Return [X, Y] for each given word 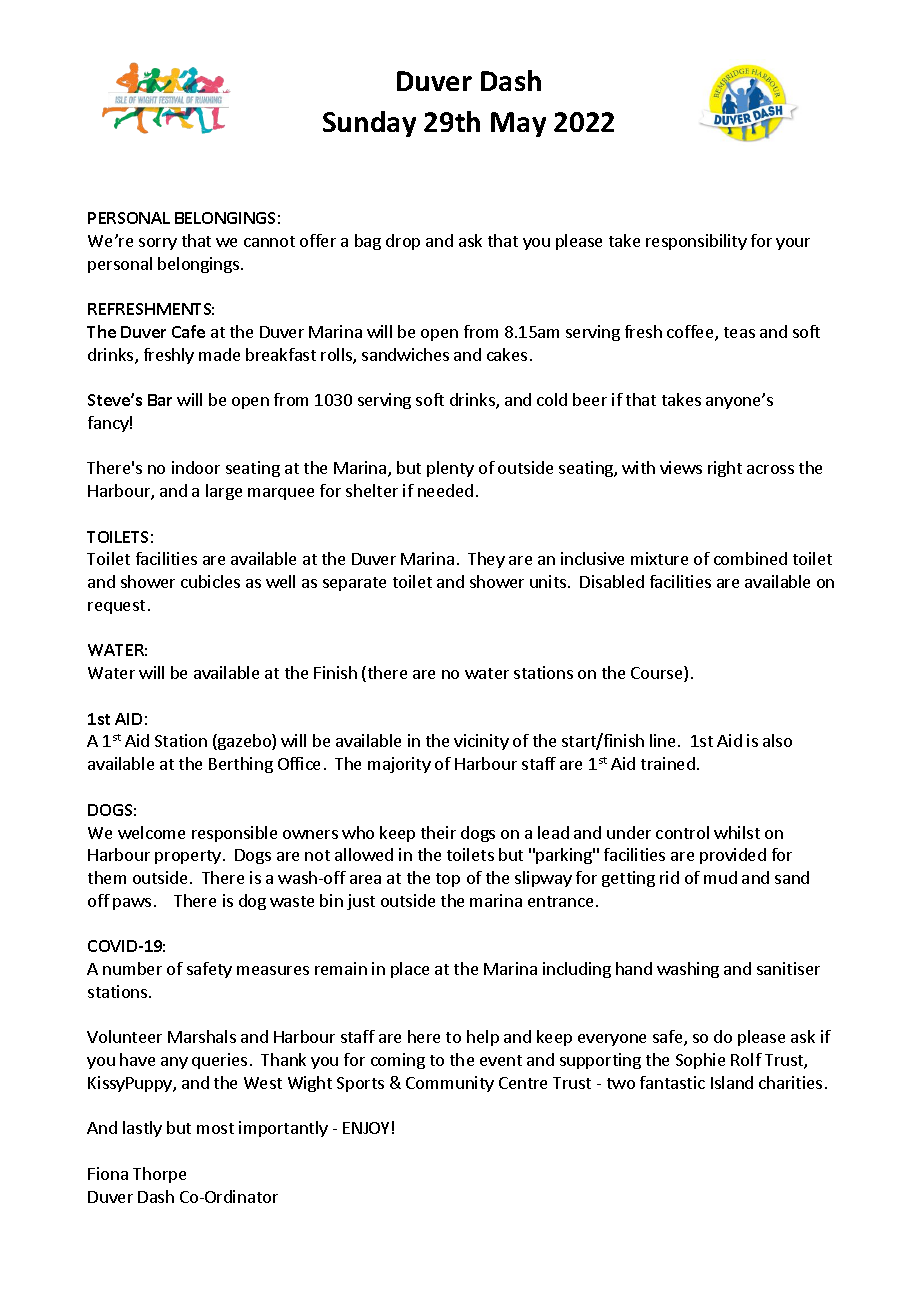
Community [450, 1084]
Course [658, 674]
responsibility [696, 242]
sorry [158, 244]
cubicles [210, 581]
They [486, 560]
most [215, 1128]
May [518, 124]
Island [732, 1082]
